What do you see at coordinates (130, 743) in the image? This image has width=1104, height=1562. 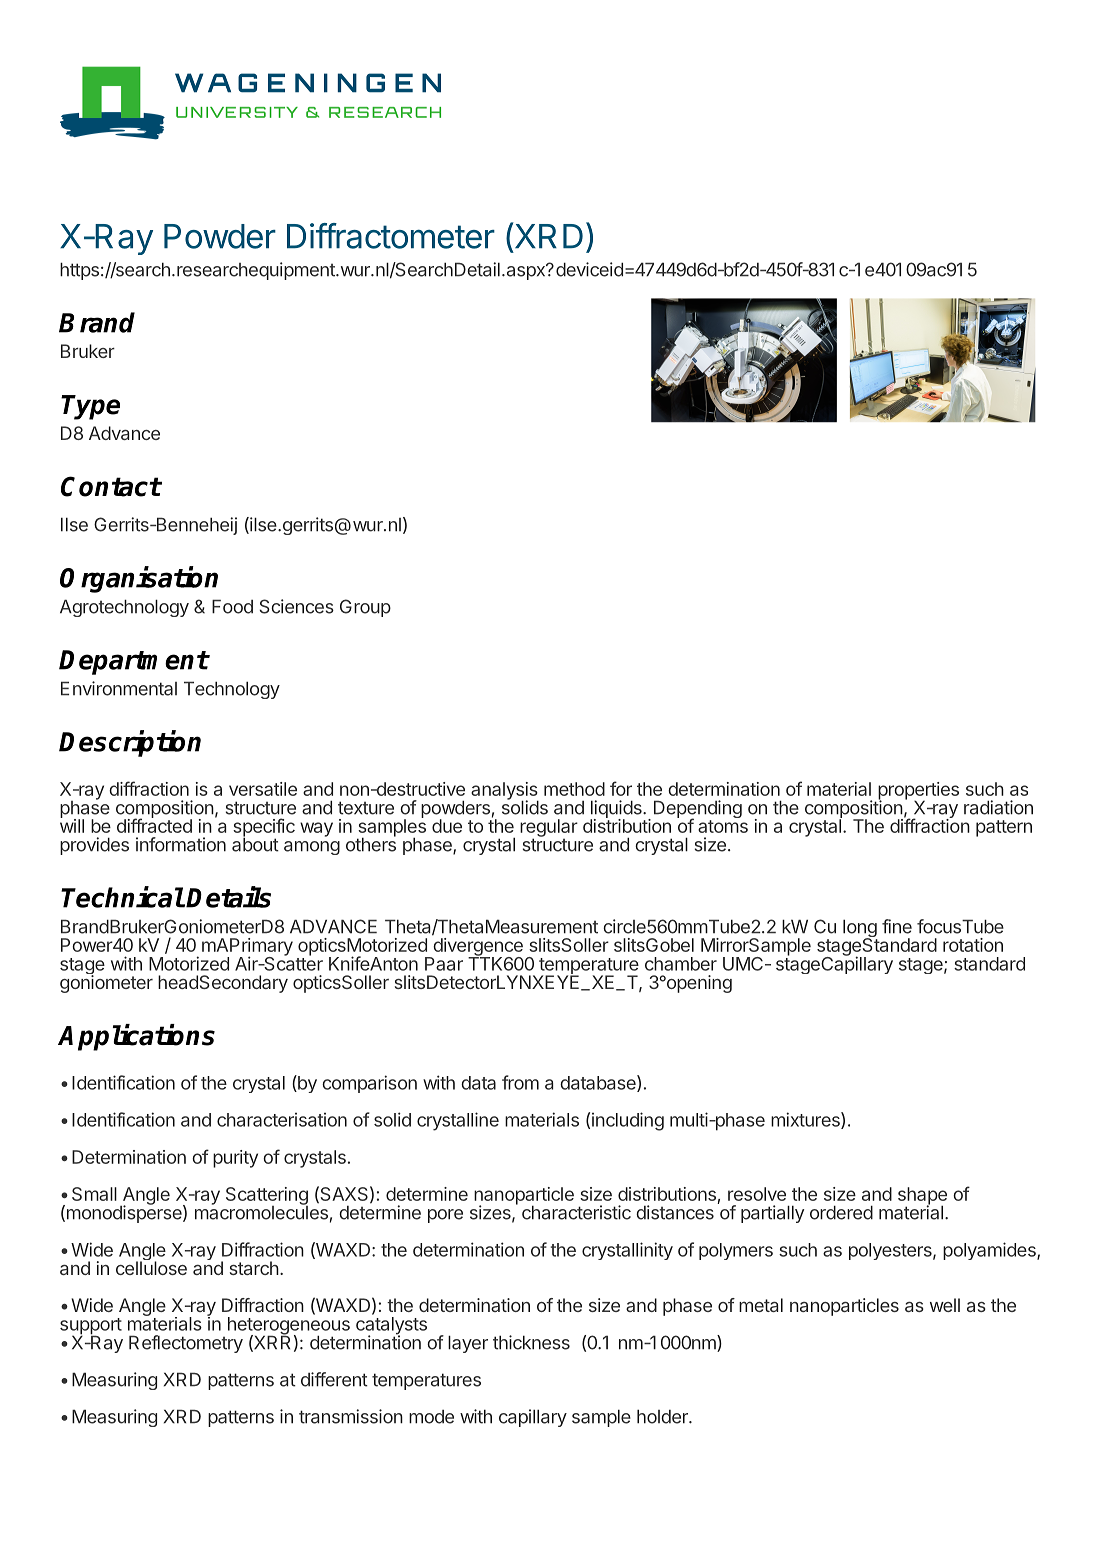 I see `Description` at bounding box center [130, 743].
